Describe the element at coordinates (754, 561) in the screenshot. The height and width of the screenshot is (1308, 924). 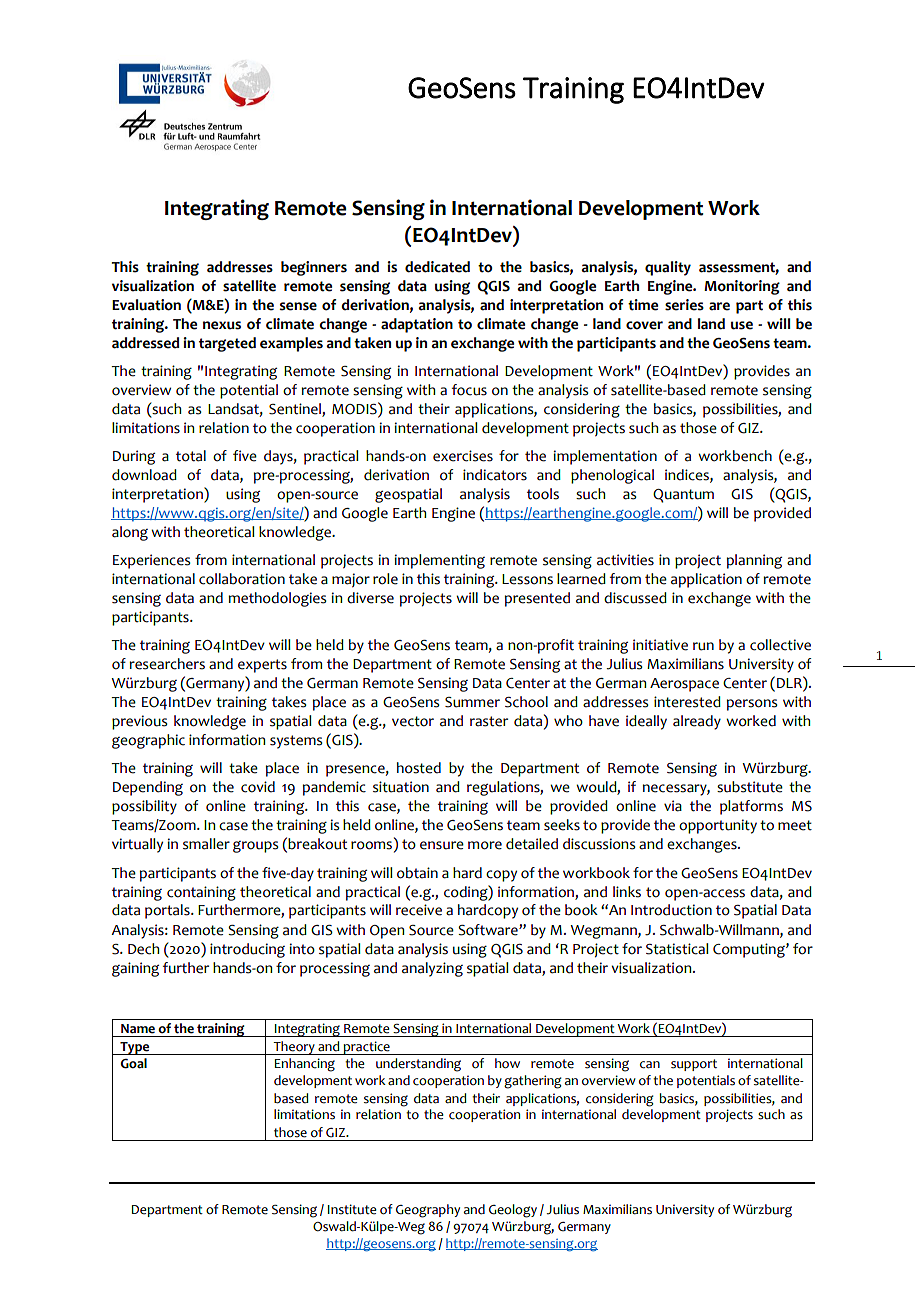
I see `planning` at that location.
